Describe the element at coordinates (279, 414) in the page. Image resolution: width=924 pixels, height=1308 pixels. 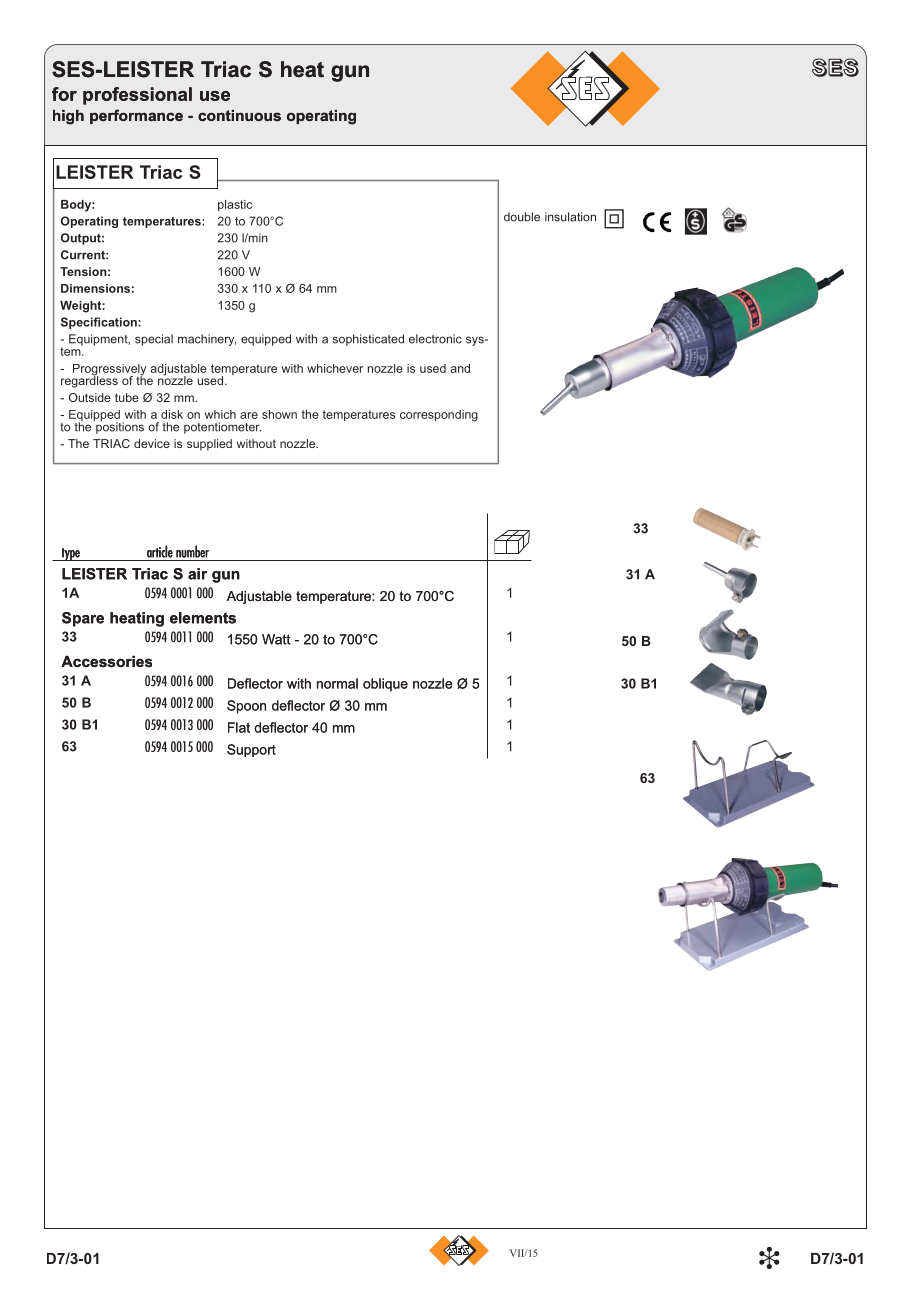
I see `shown` at that location.
